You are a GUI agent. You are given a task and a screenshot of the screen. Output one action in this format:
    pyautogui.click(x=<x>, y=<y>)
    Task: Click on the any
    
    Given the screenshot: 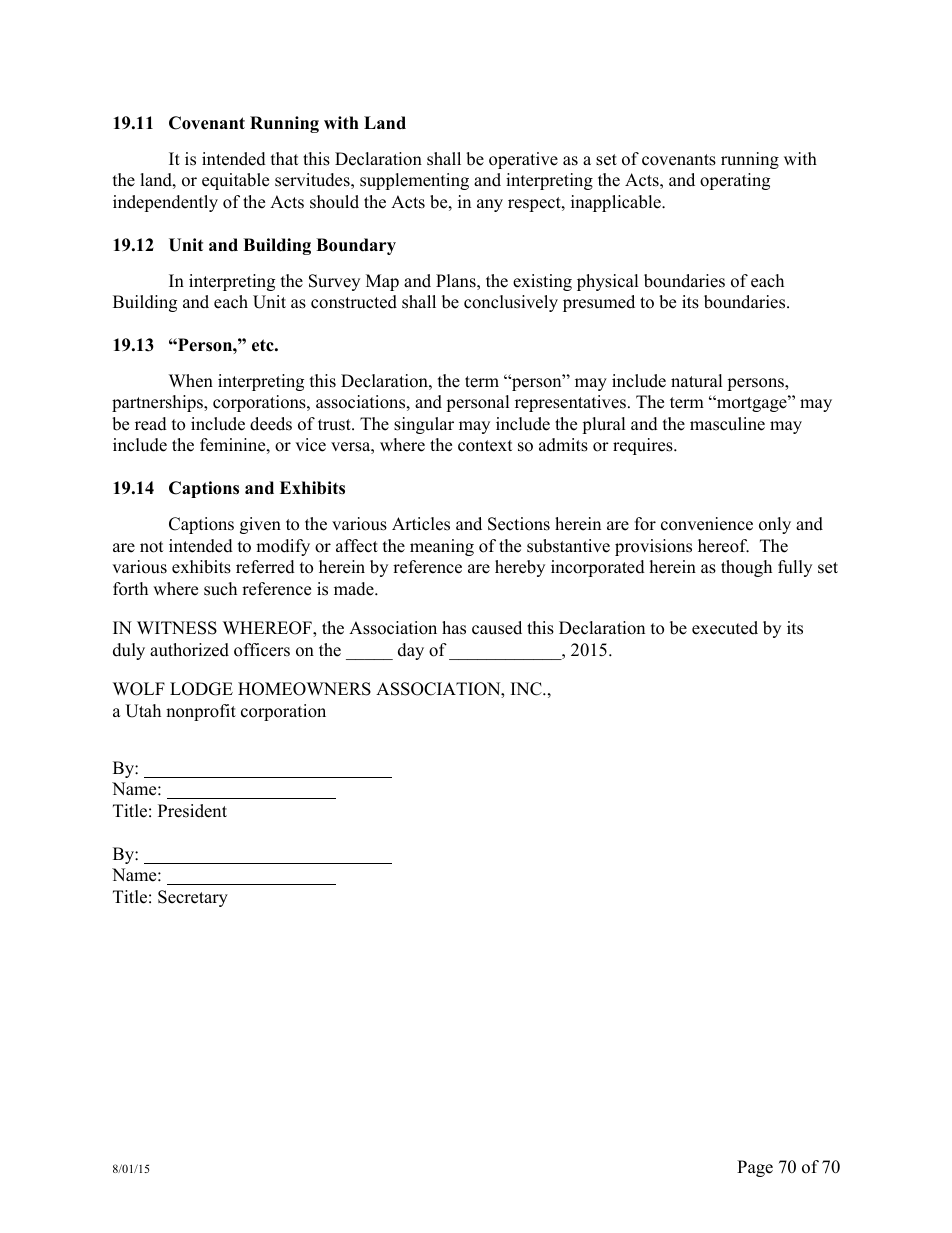 What is the action you would take?
    pyautogui.click(x=490, y=205)
